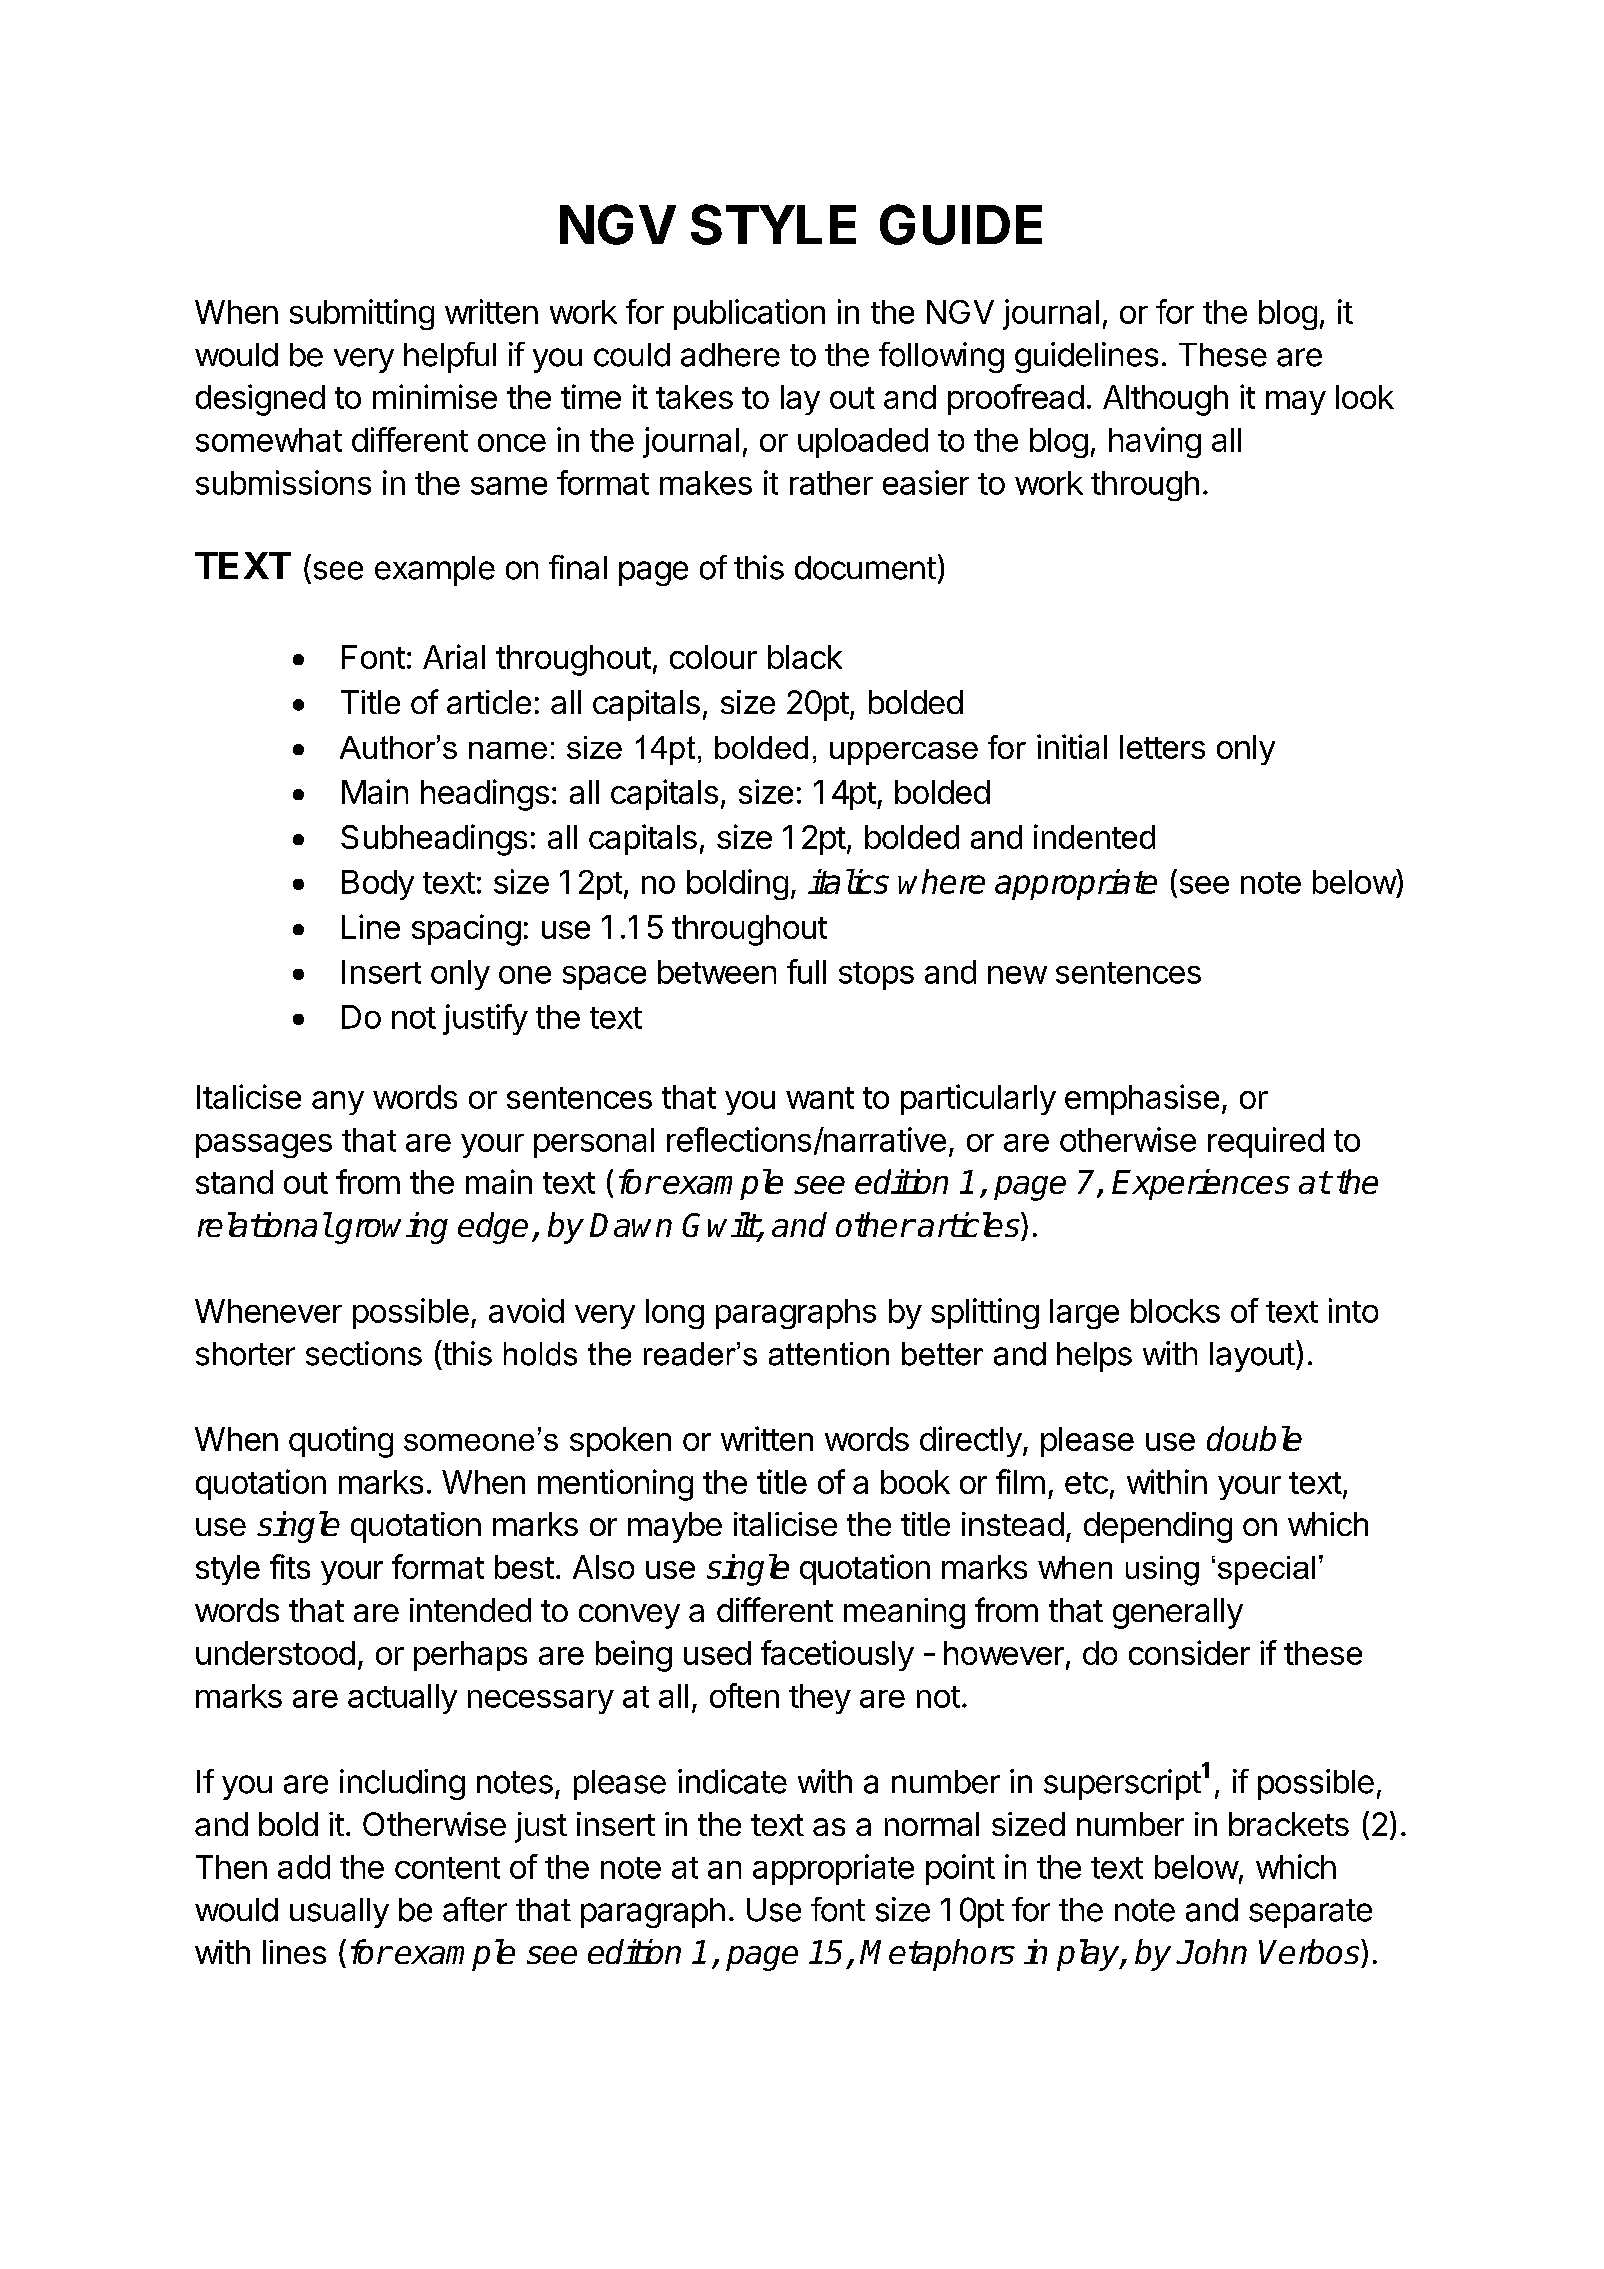 This image has height=2269, width=1604. I want to click on Although, so click(1165, 400).
